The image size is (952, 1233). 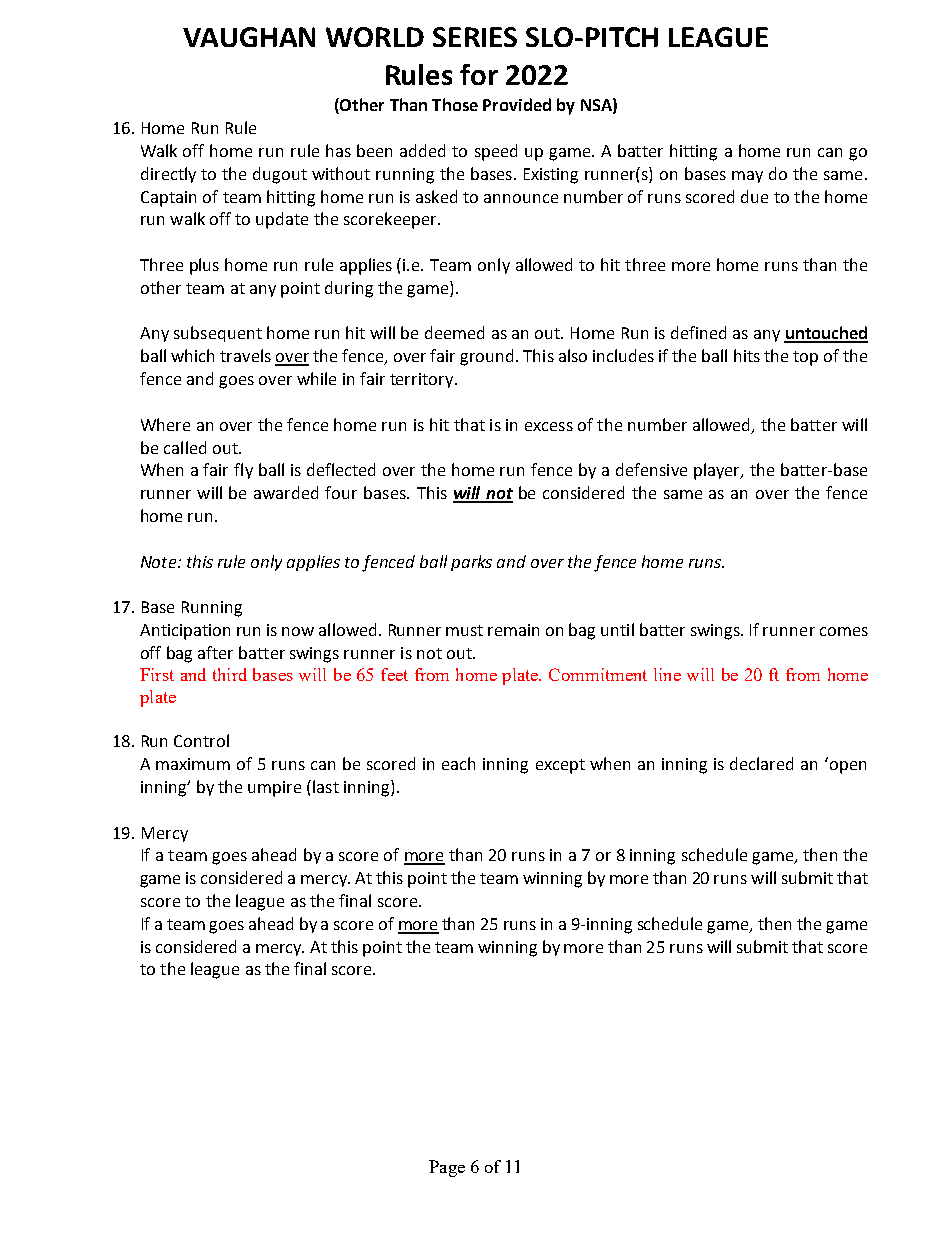 What do you see at coordinates (479, 74) in the screenshot?
I see `for` at bounding box center [479, 74].
